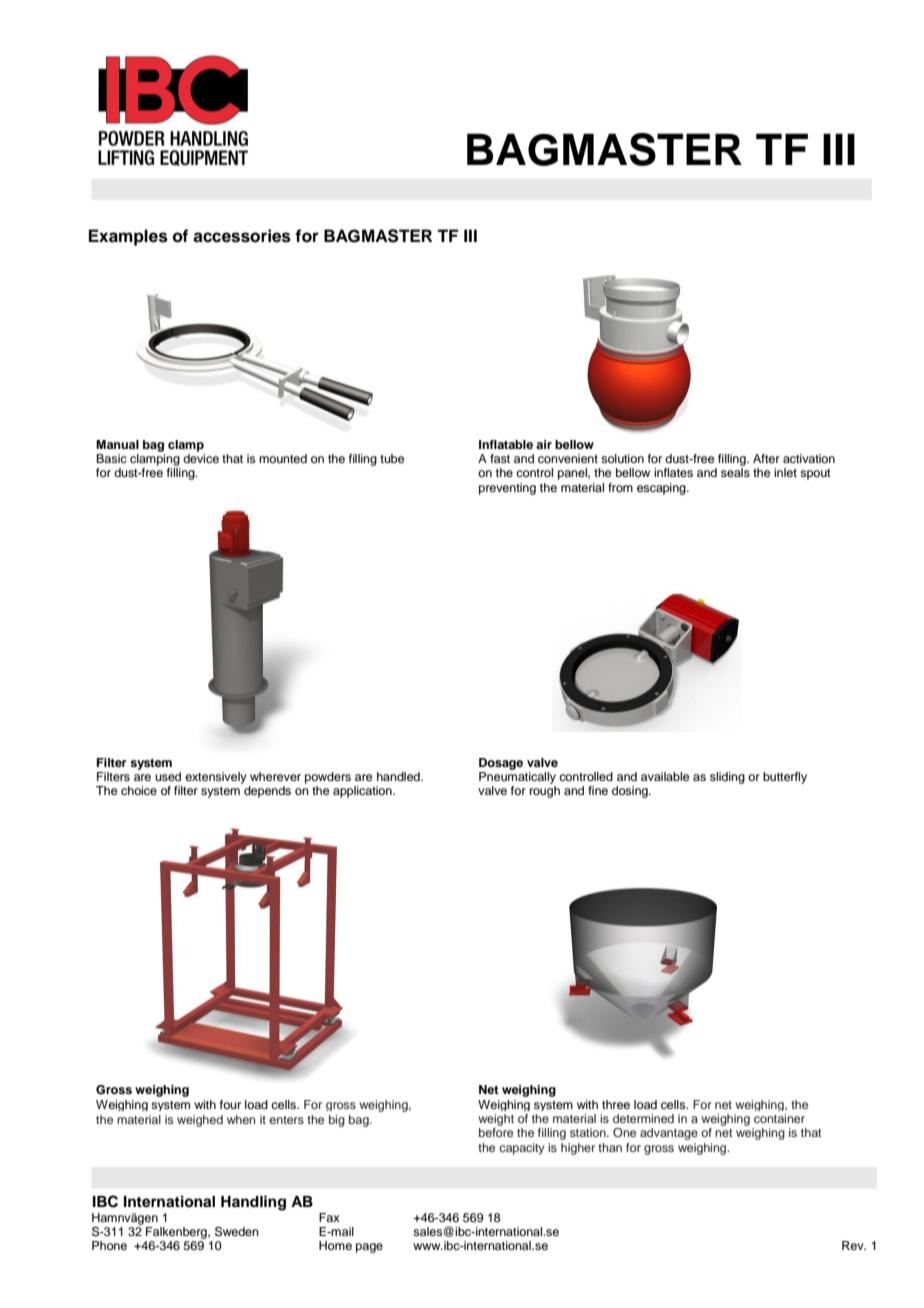  Describe the element at coordinates (242, 236) in the screenshot. I see `accessories` at that location.
